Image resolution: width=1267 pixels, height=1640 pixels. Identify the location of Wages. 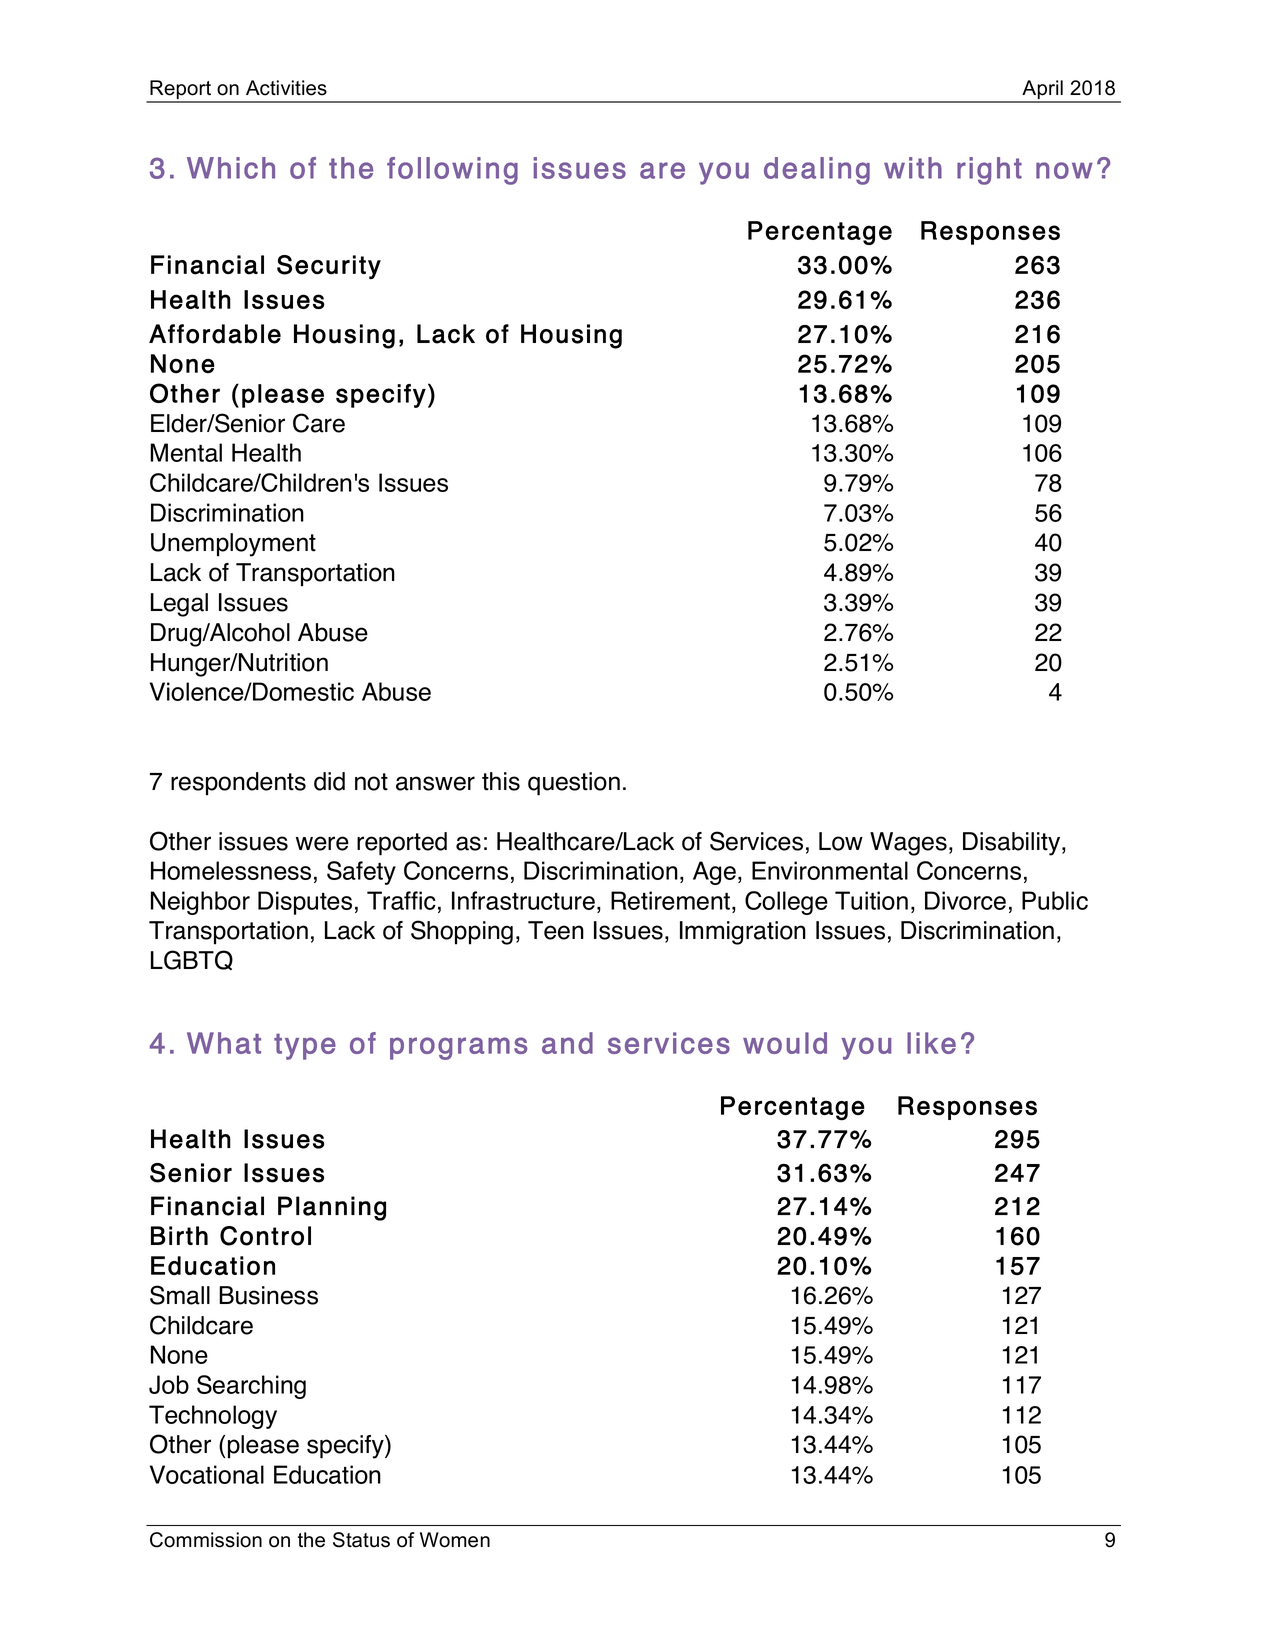
(908, 844).
